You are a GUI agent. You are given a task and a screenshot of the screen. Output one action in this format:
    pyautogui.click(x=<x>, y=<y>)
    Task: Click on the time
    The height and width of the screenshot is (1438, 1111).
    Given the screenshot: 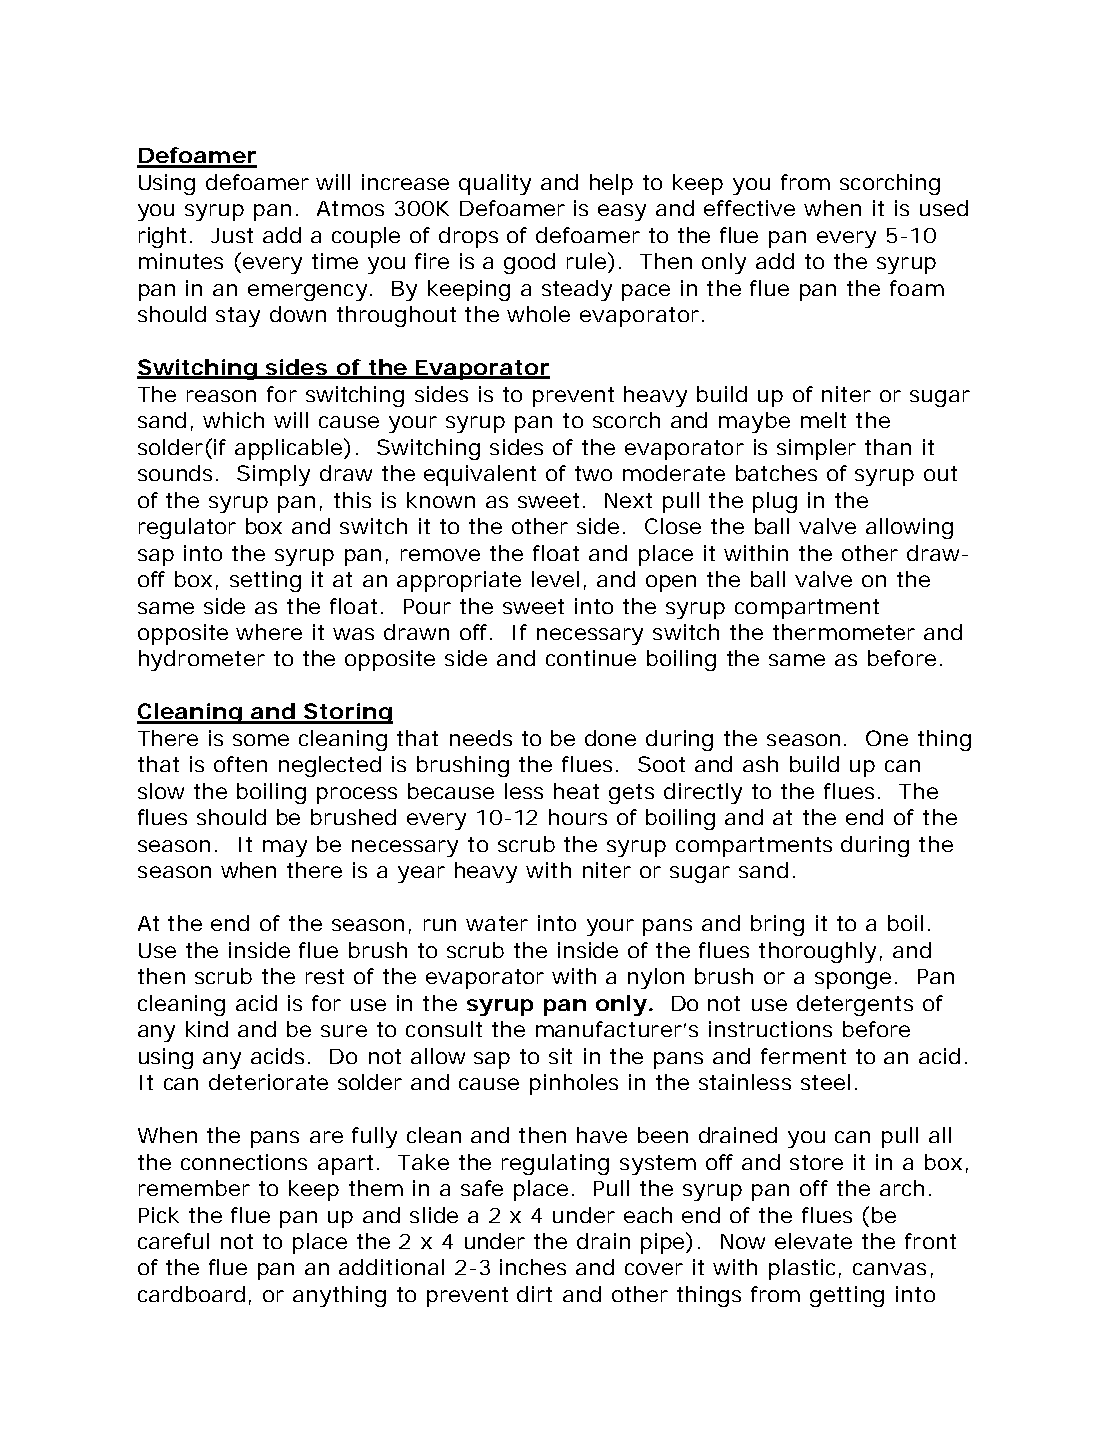 What is the action you would take?
    pyautogui.click(x=335, y=261)
